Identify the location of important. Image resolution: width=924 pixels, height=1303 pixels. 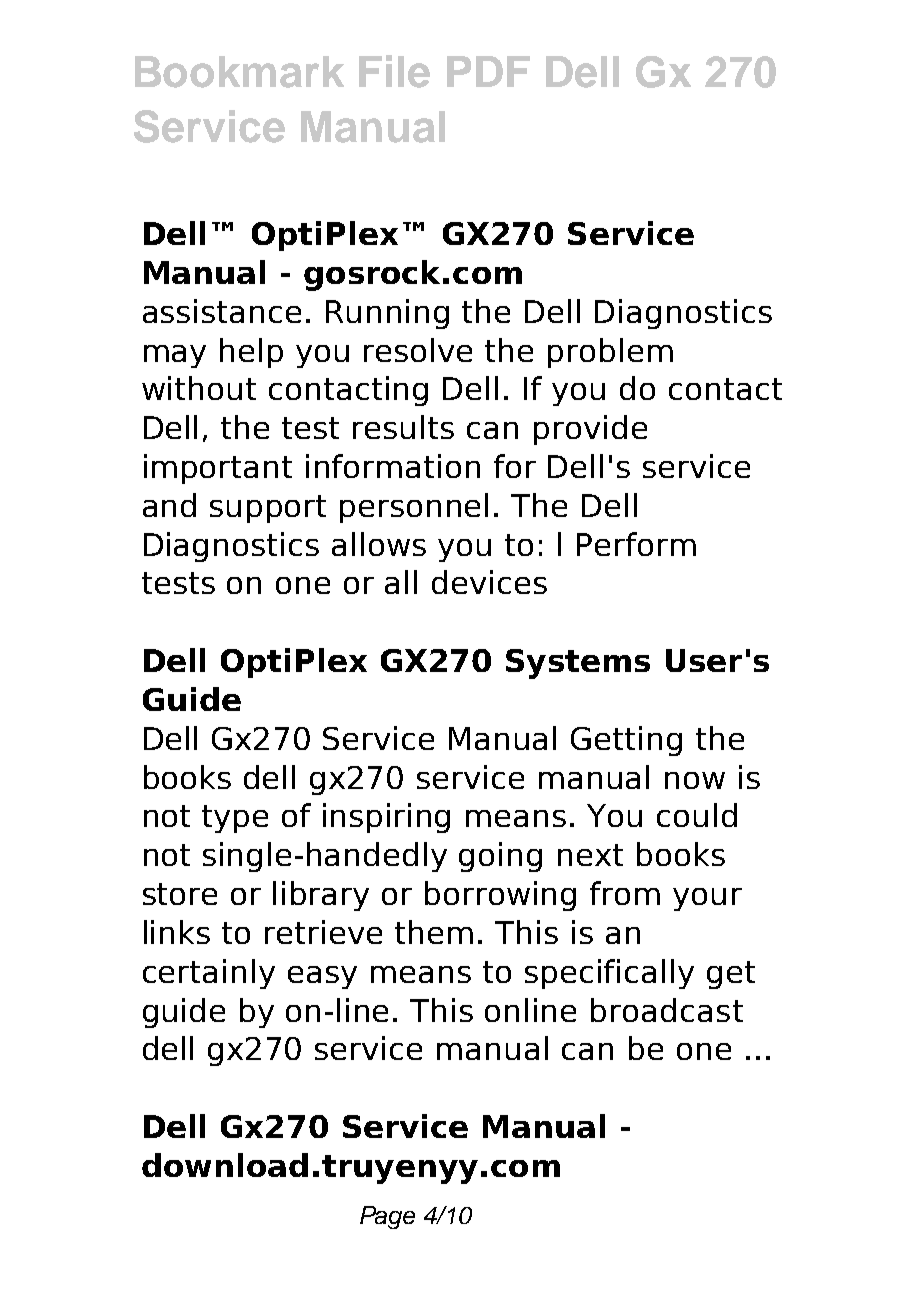
(218, 469).
